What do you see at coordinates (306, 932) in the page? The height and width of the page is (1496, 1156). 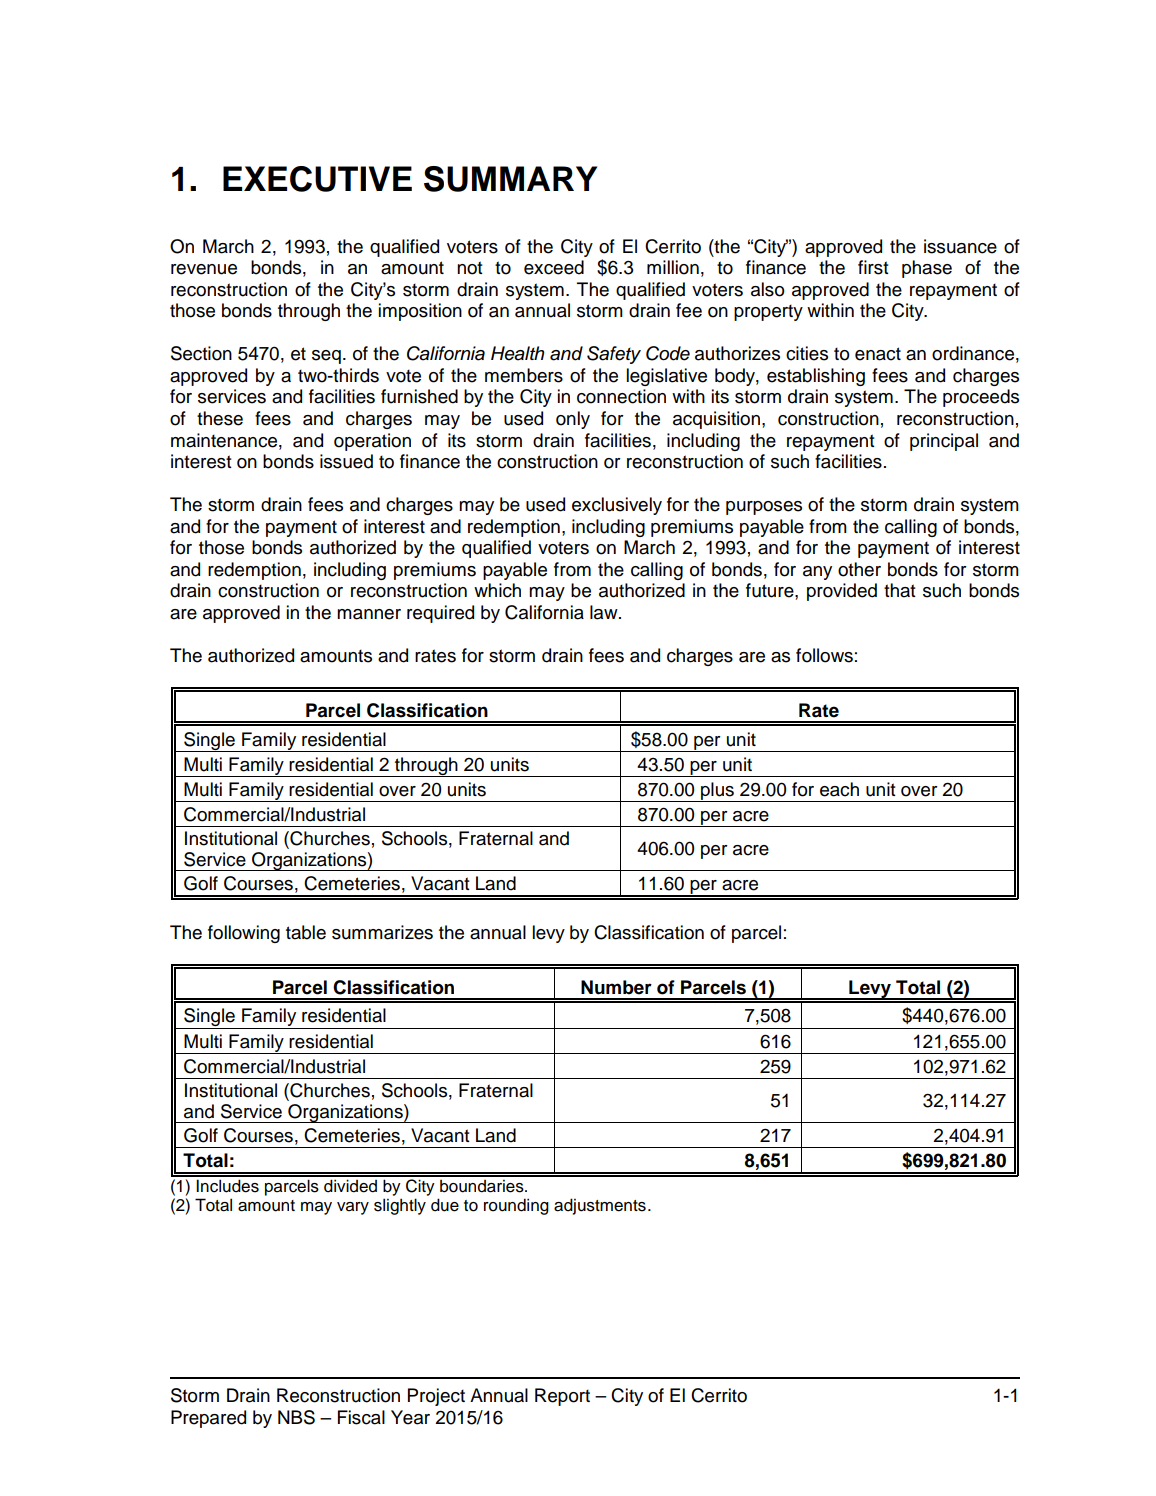 I see `table` at bounding box center [306, 932].
